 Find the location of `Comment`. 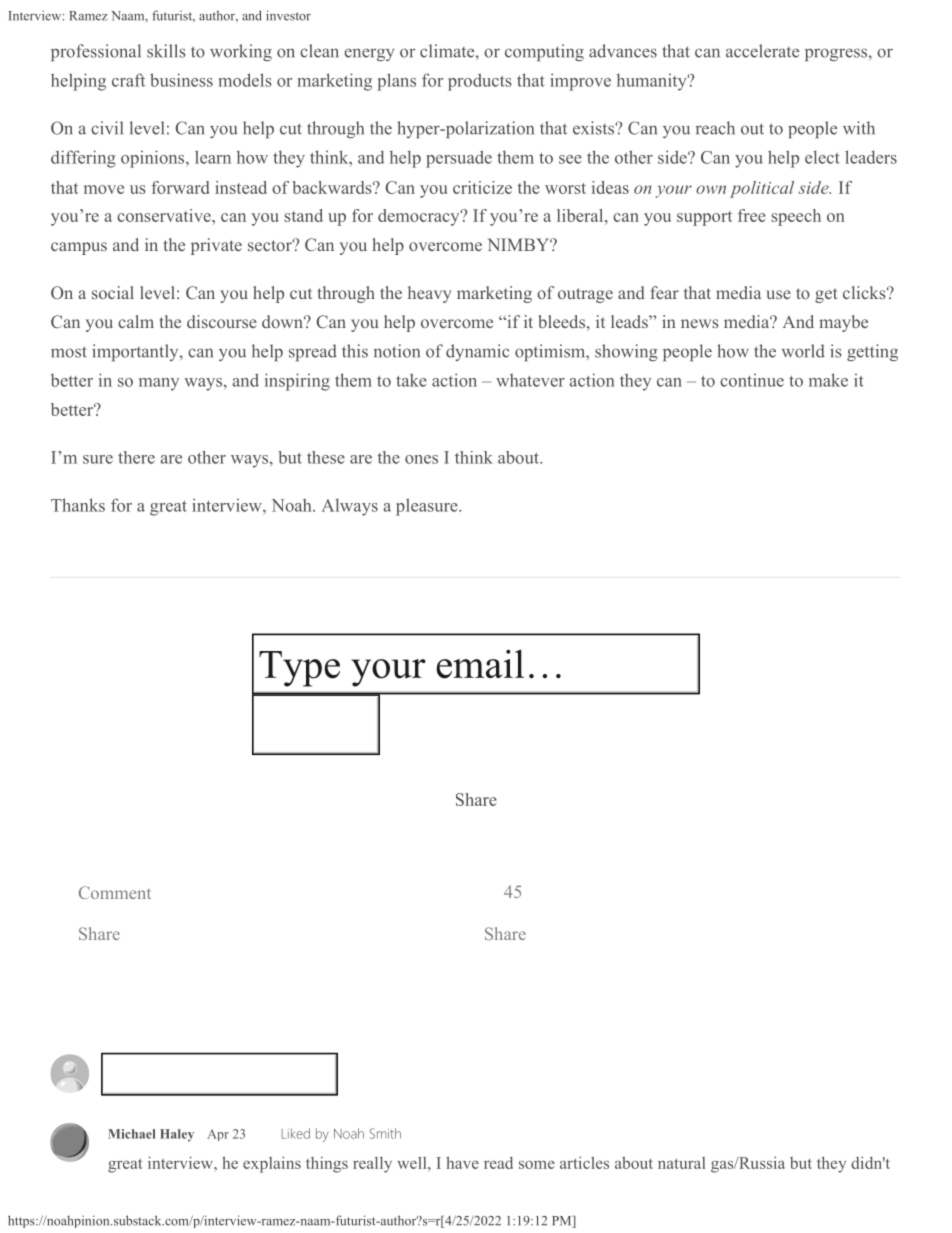

Comment is located at coordinates (115, 892).
